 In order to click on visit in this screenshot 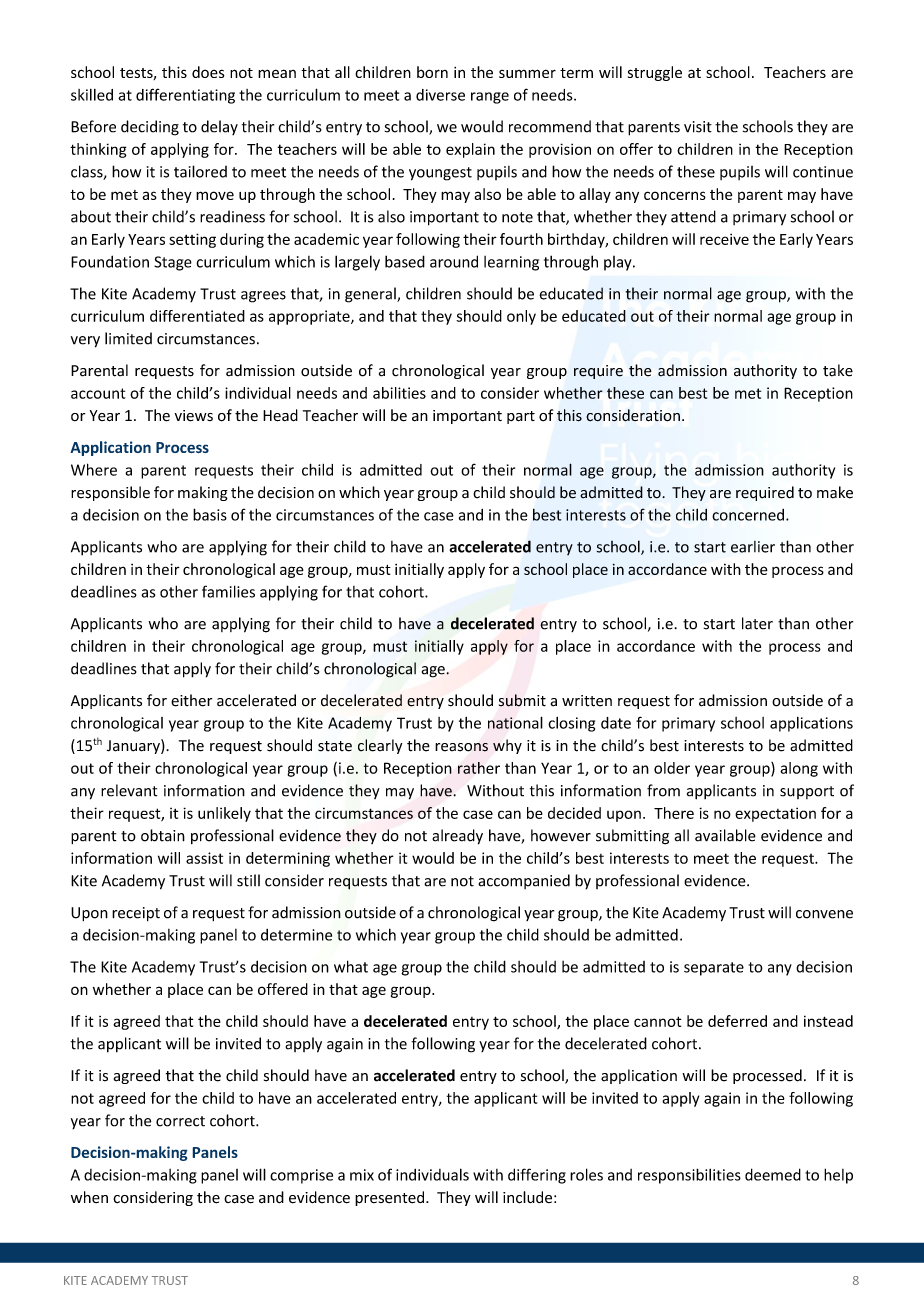, I will do `click(698, 127)`.
